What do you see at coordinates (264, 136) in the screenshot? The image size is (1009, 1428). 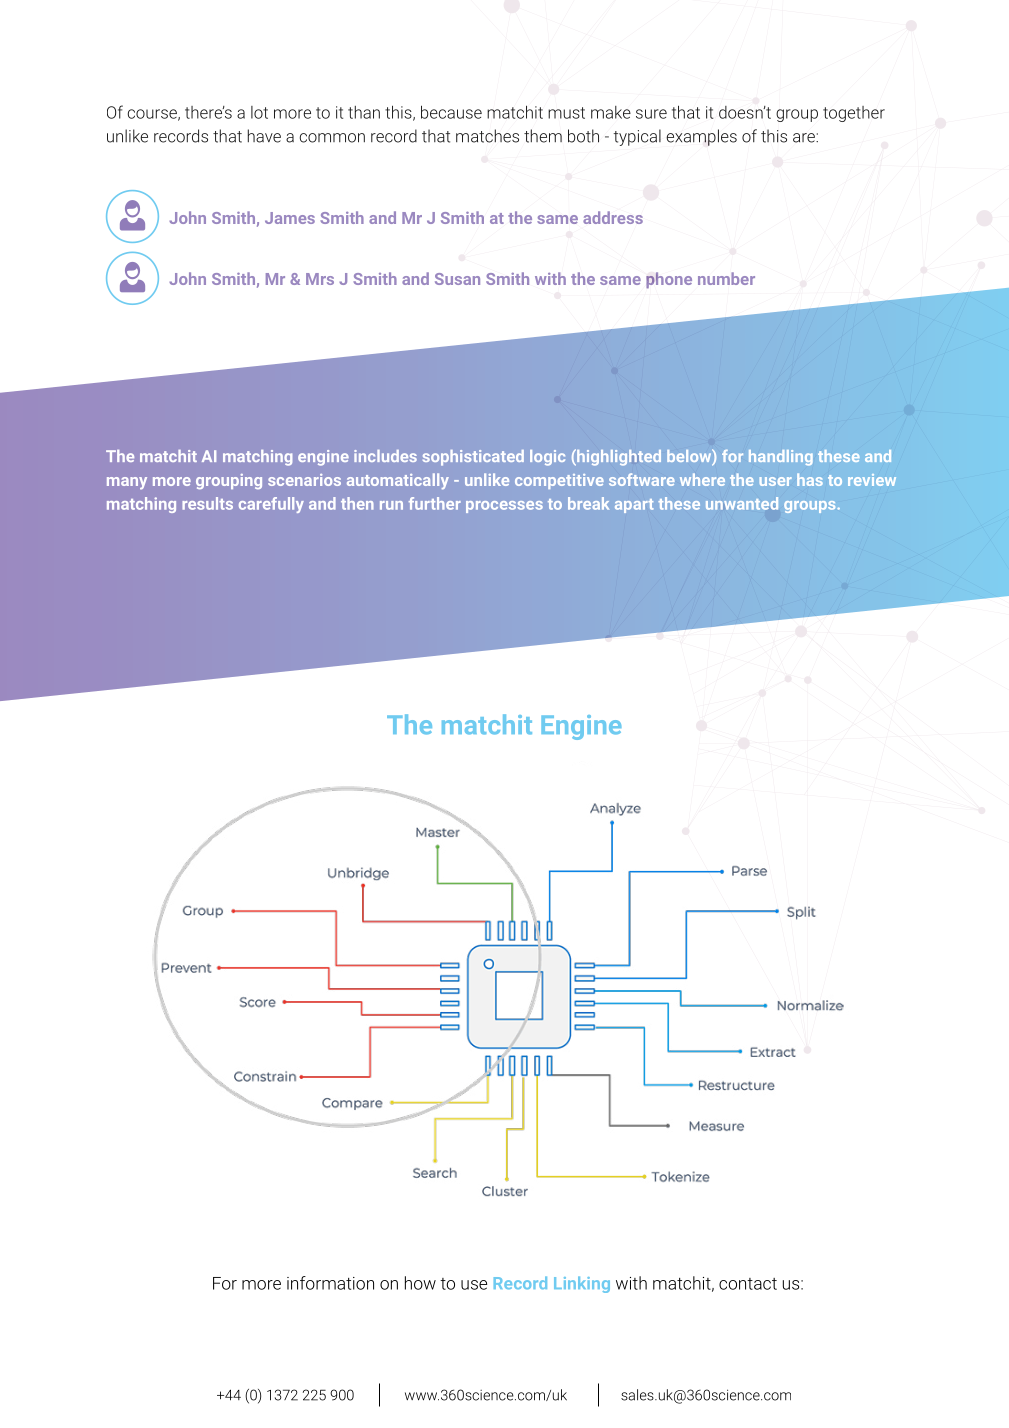 I see `have` at bounding box center [264, 136].
